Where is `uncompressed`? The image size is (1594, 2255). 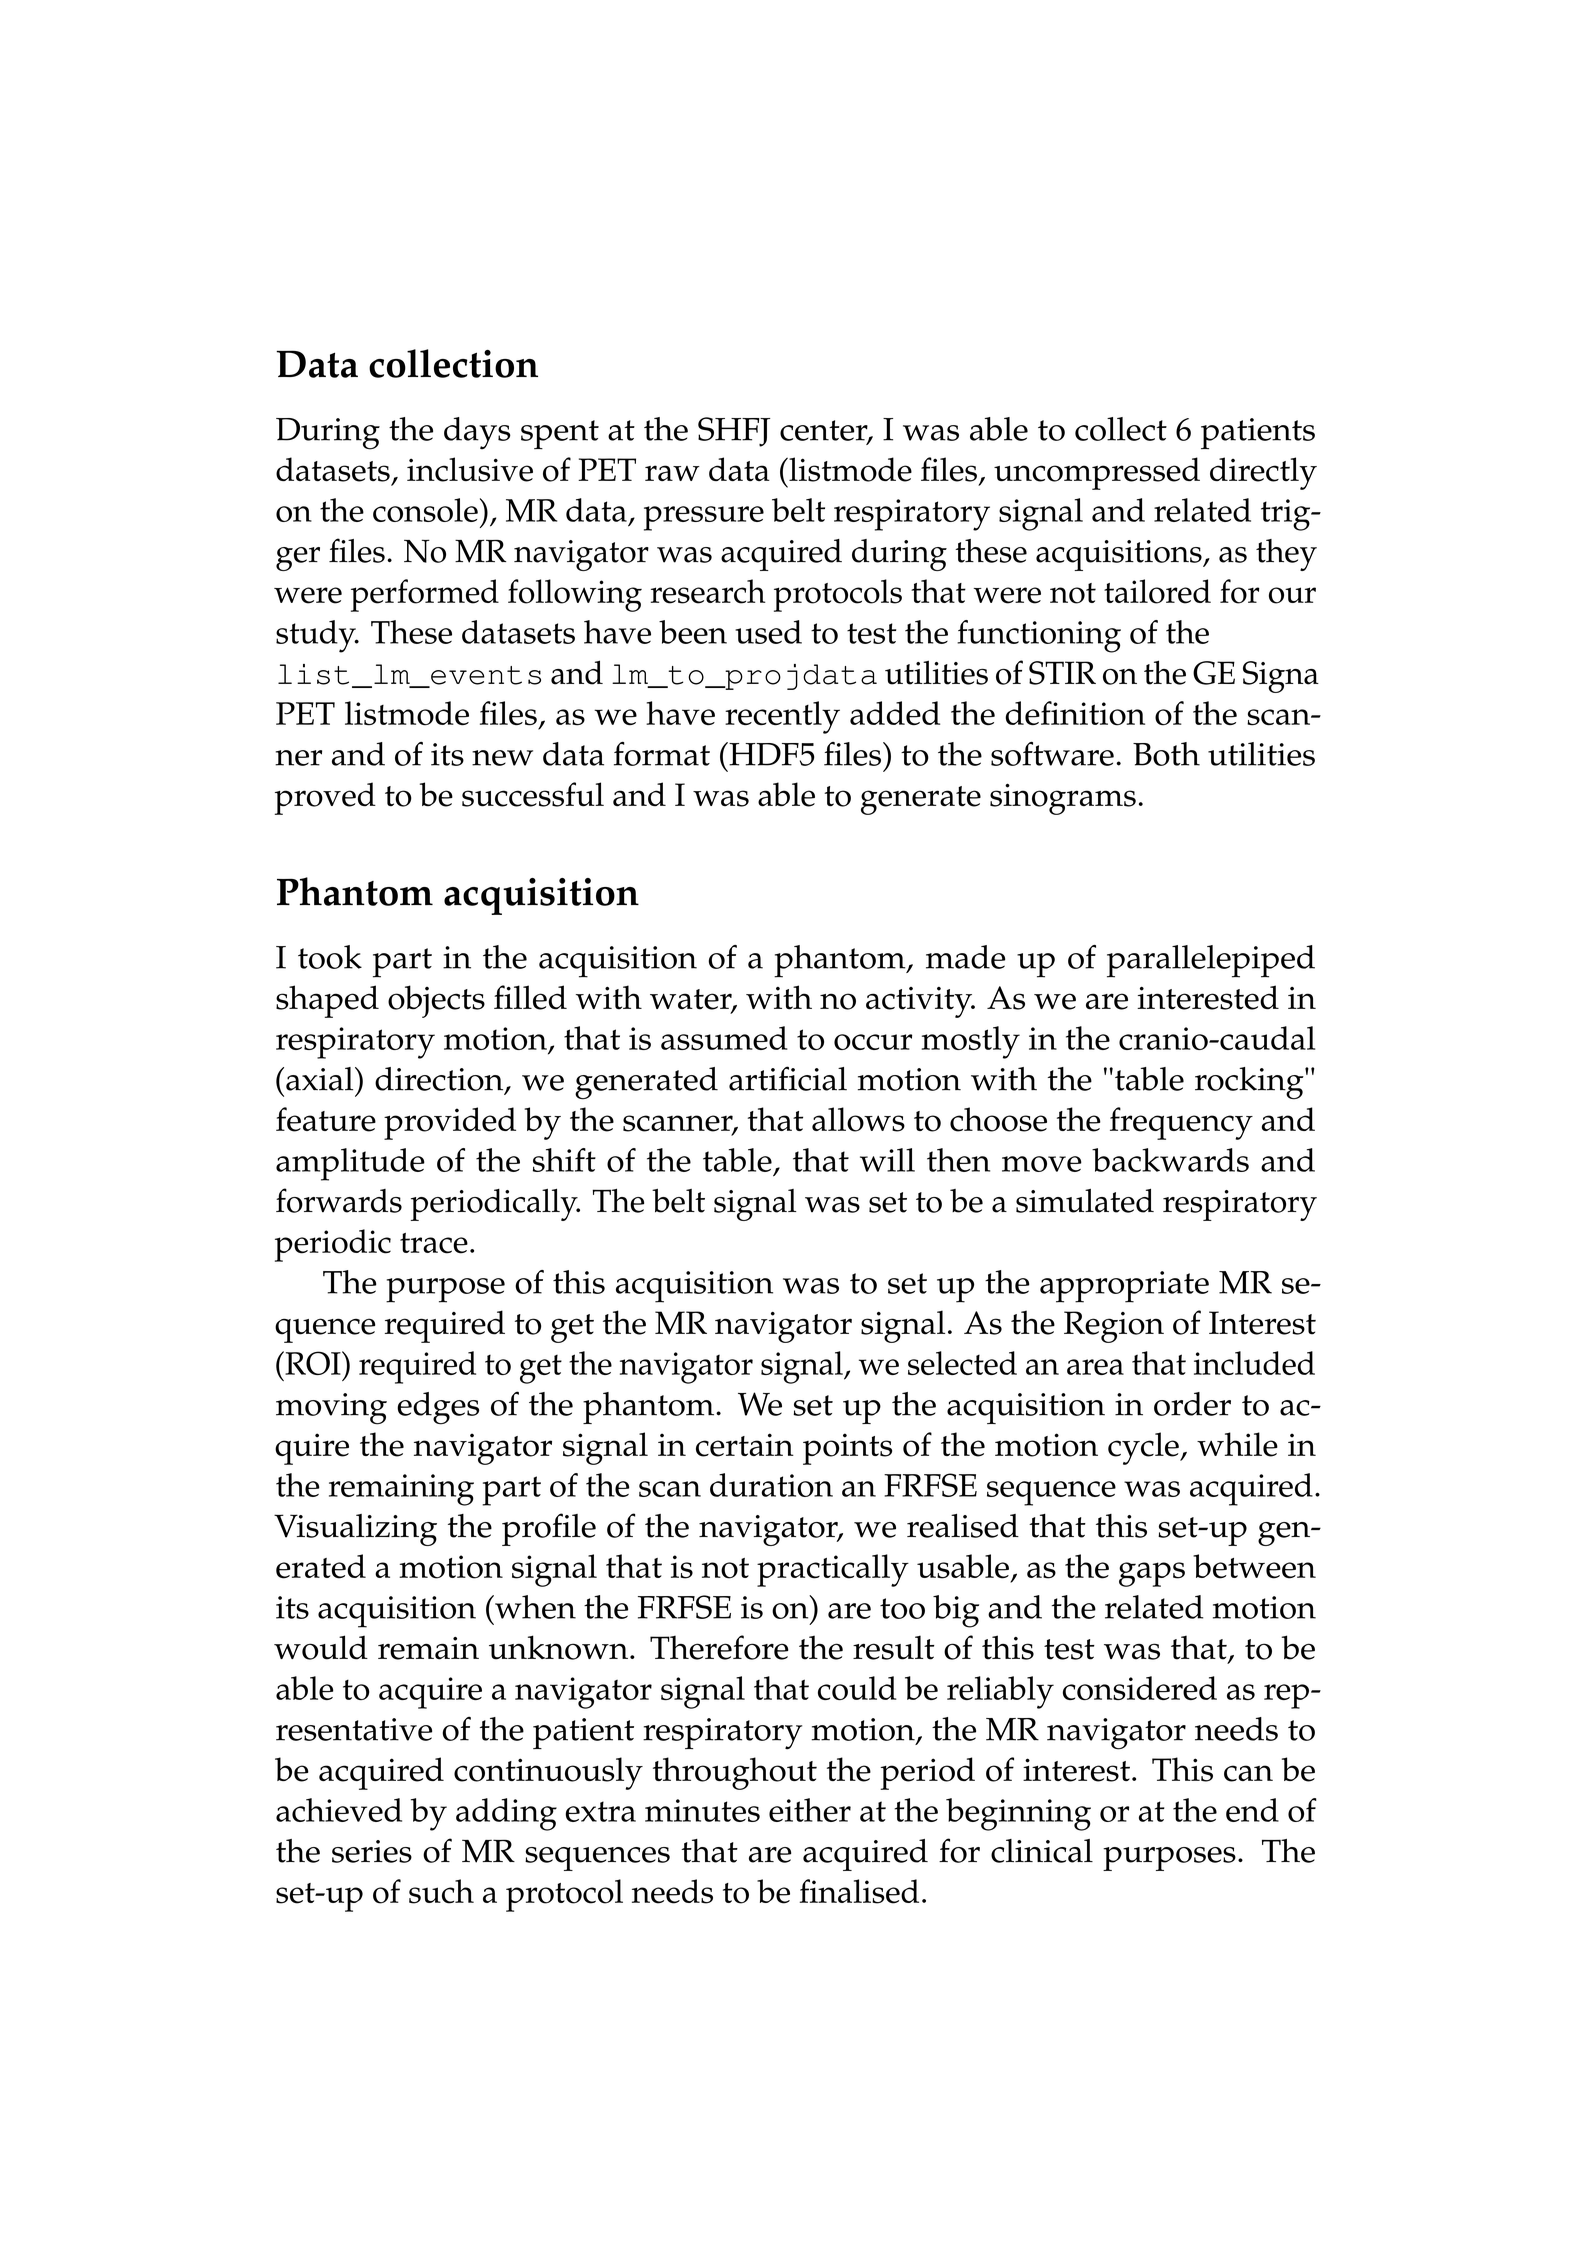 uncompressed is located at coordinates (1097, 473).
